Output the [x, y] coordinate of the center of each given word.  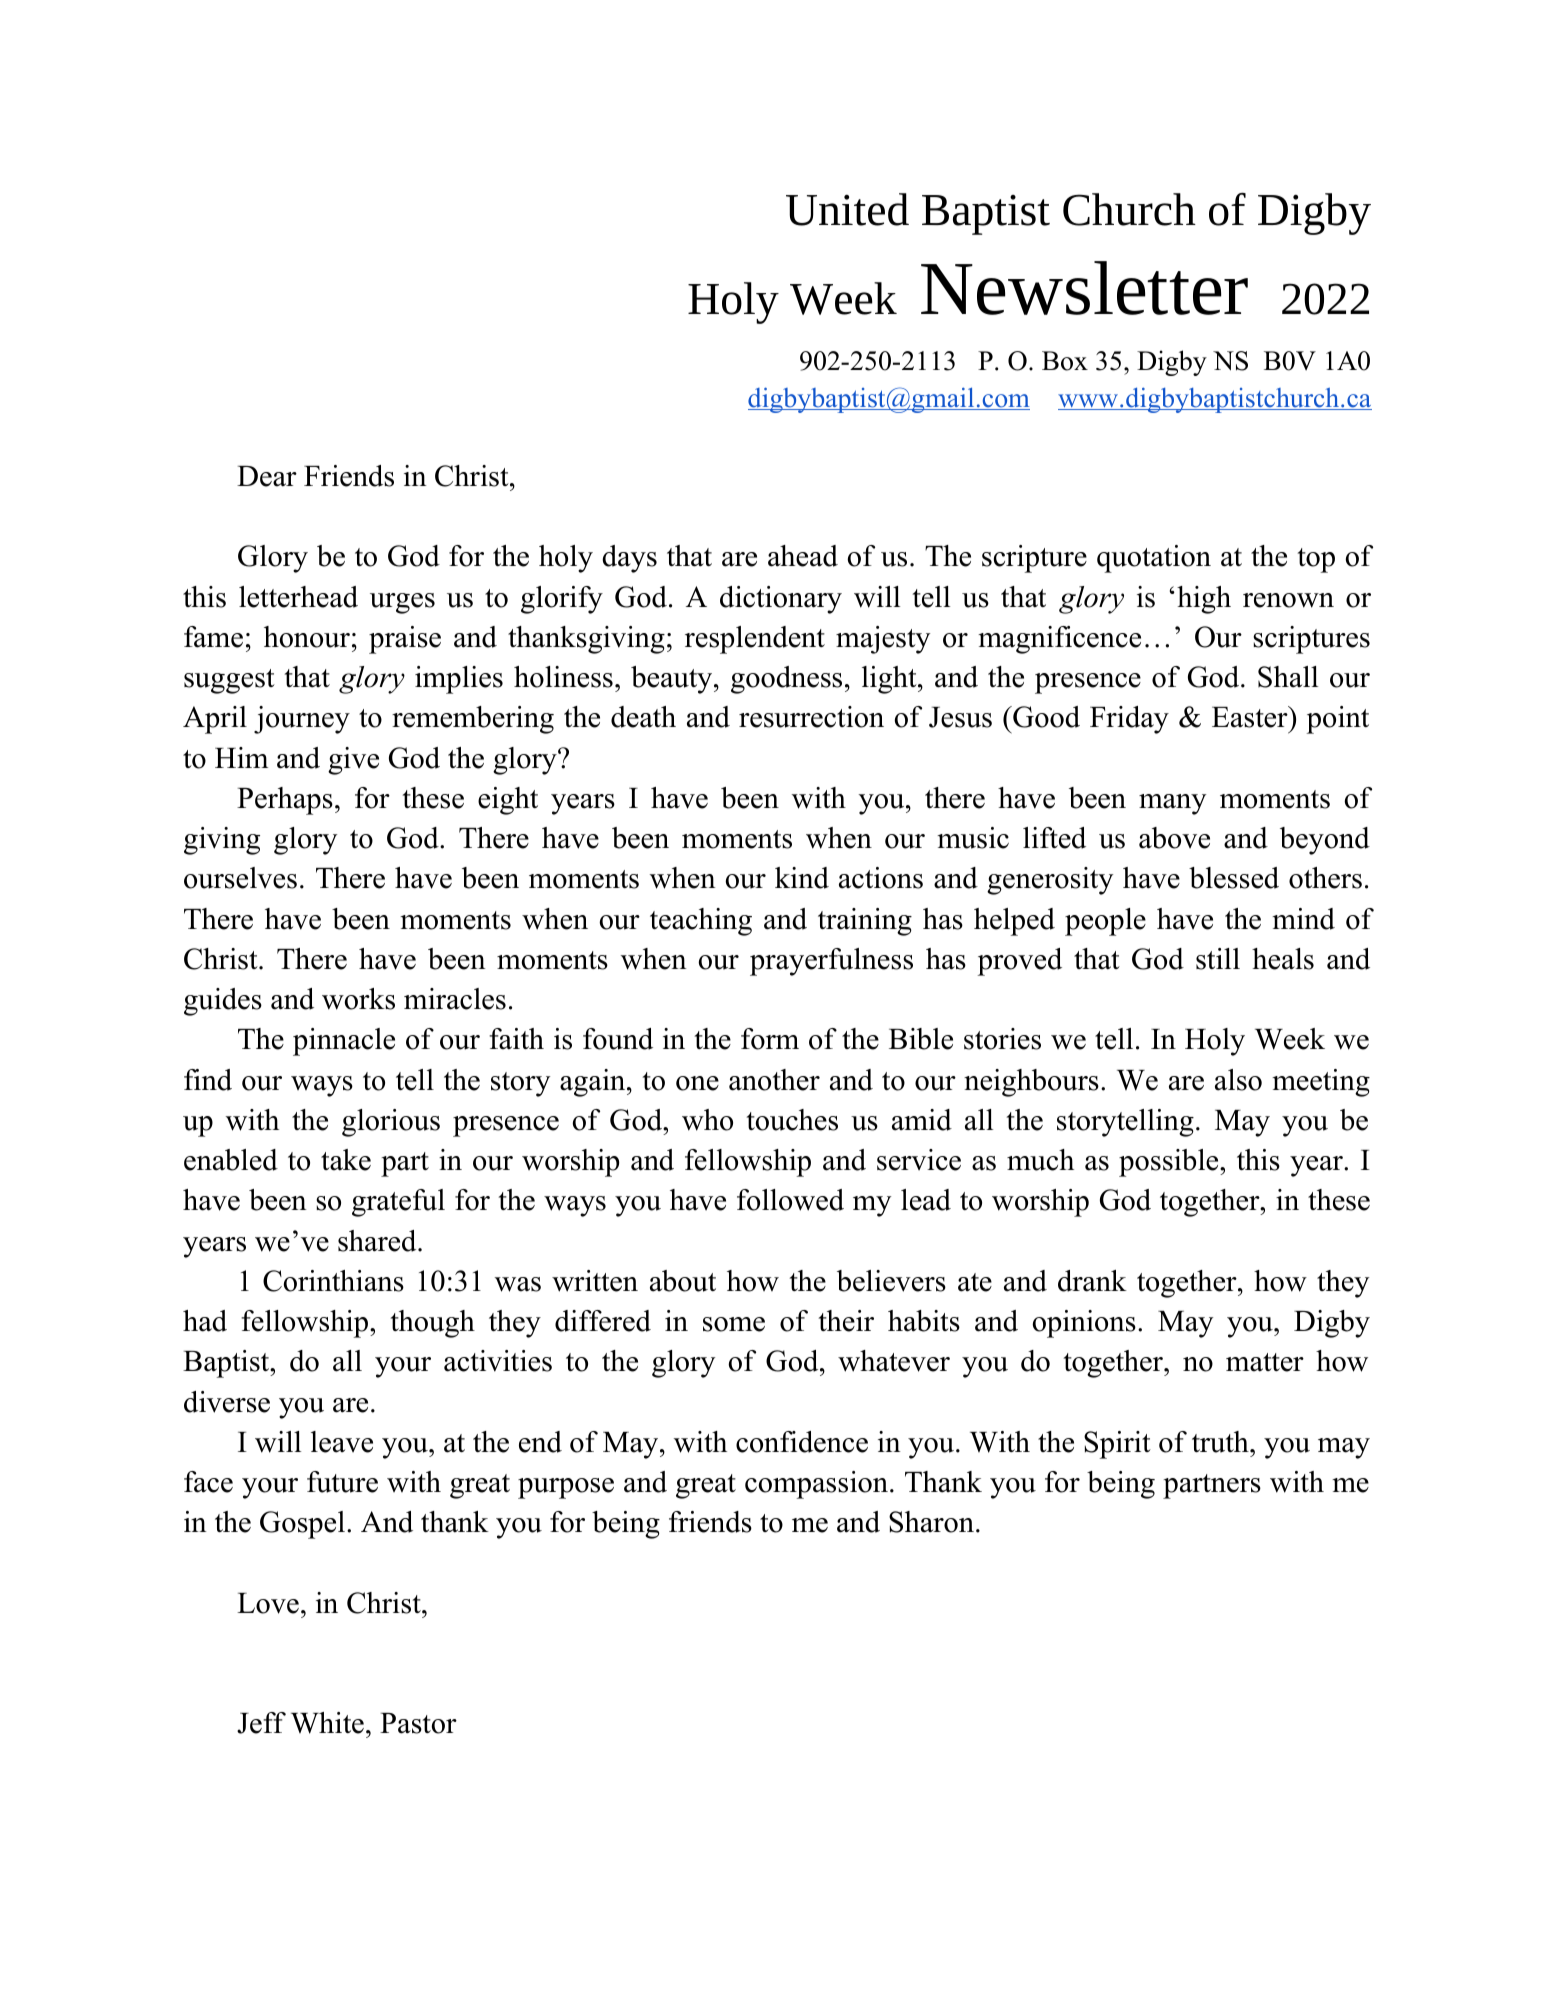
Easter [1251, 717]
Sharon [931, 1522]
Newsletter [1084, 288]
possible [1170, 1163]
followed [790, 1200]
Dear [267, 476]
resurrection [811, 717]
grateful [398, 1203]
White [327, 1723]
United [847, 209]
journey [302, 720]
